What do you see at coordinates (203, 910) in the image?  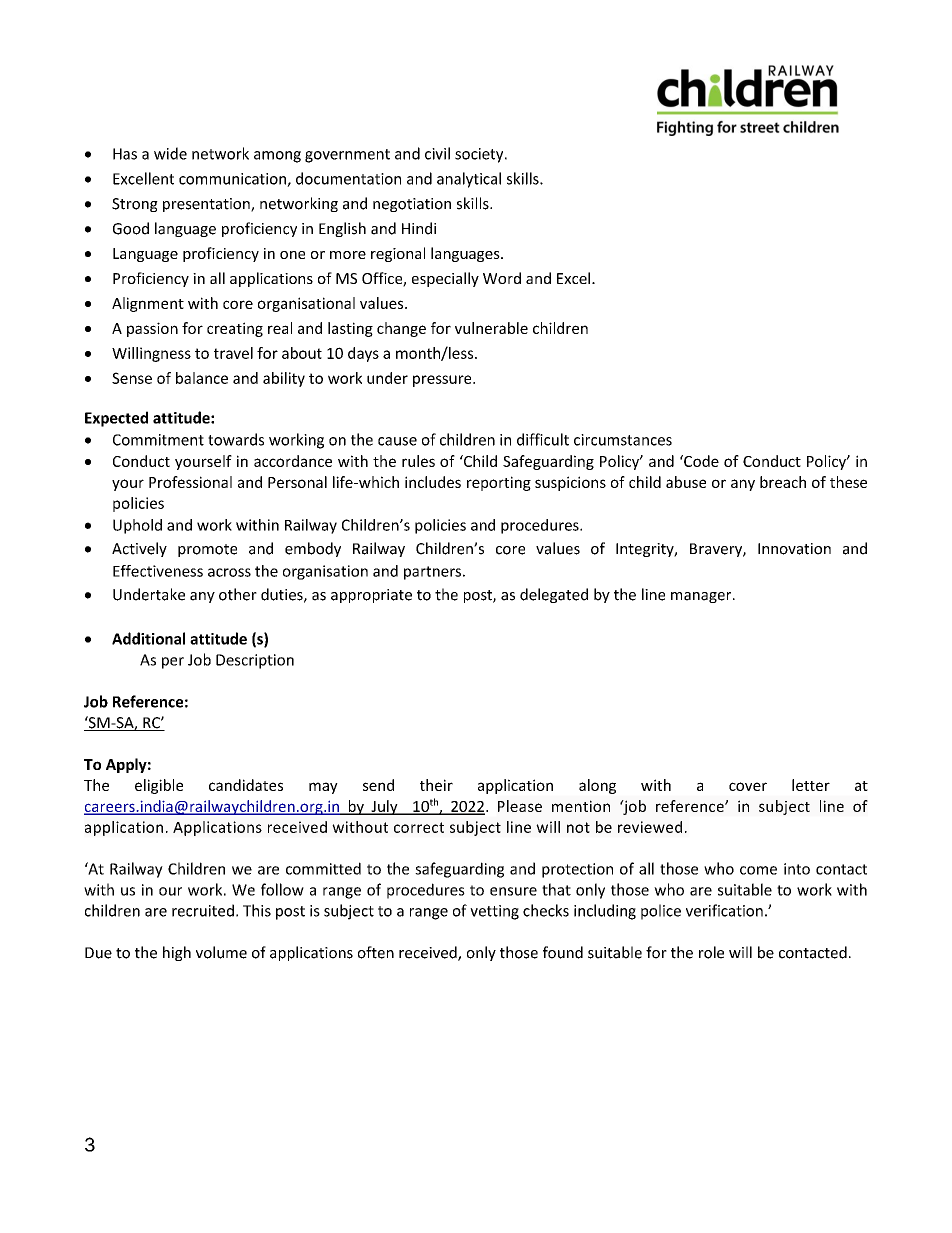 I see `recruited` at bounding box center [203, 910].
